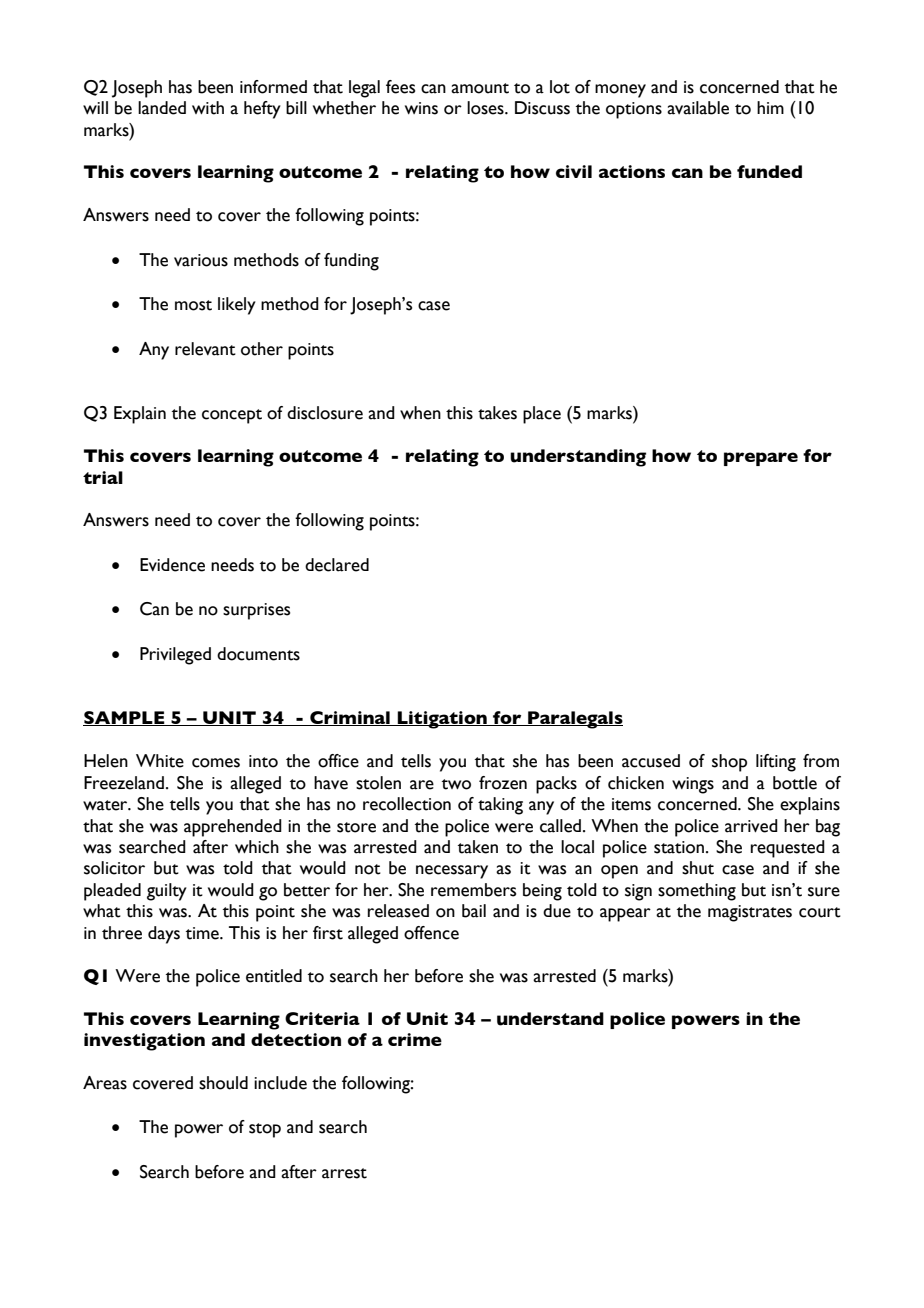  I want to click on landed, so click(162, 108).
